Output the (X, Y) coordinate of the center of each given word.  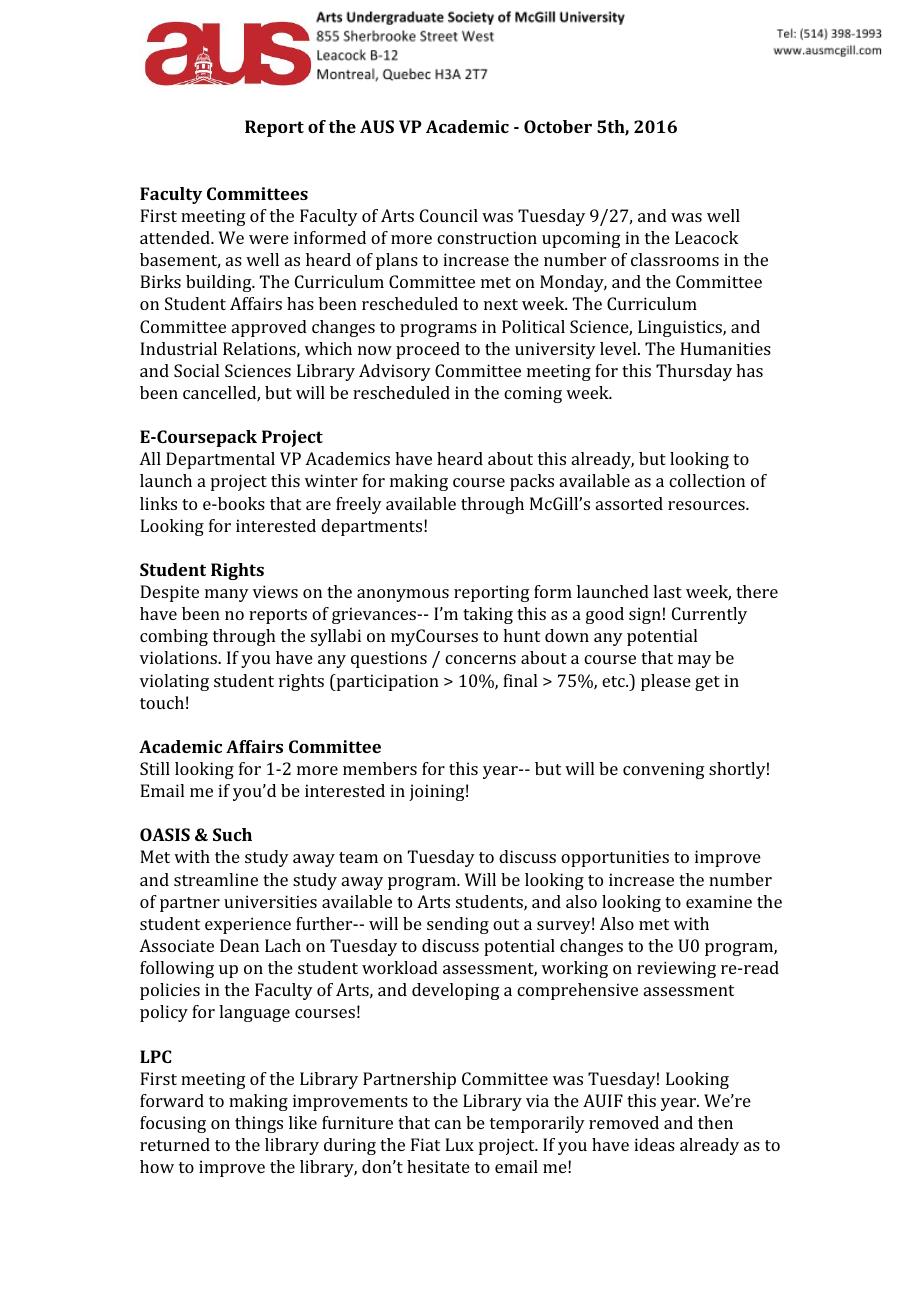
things (259, 1124)
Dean (239, 945)
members (380, 768)
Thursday (694, 372)
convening (664, 770)
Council (449, 215)
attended (176, 237)
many (227, 595)
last (667, 591)
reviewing (676, 969)
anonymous (403, 595)
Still (155, 768)
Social (196, 370)
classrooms (675, 259)
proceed (428, 350)
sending (458, 925)
